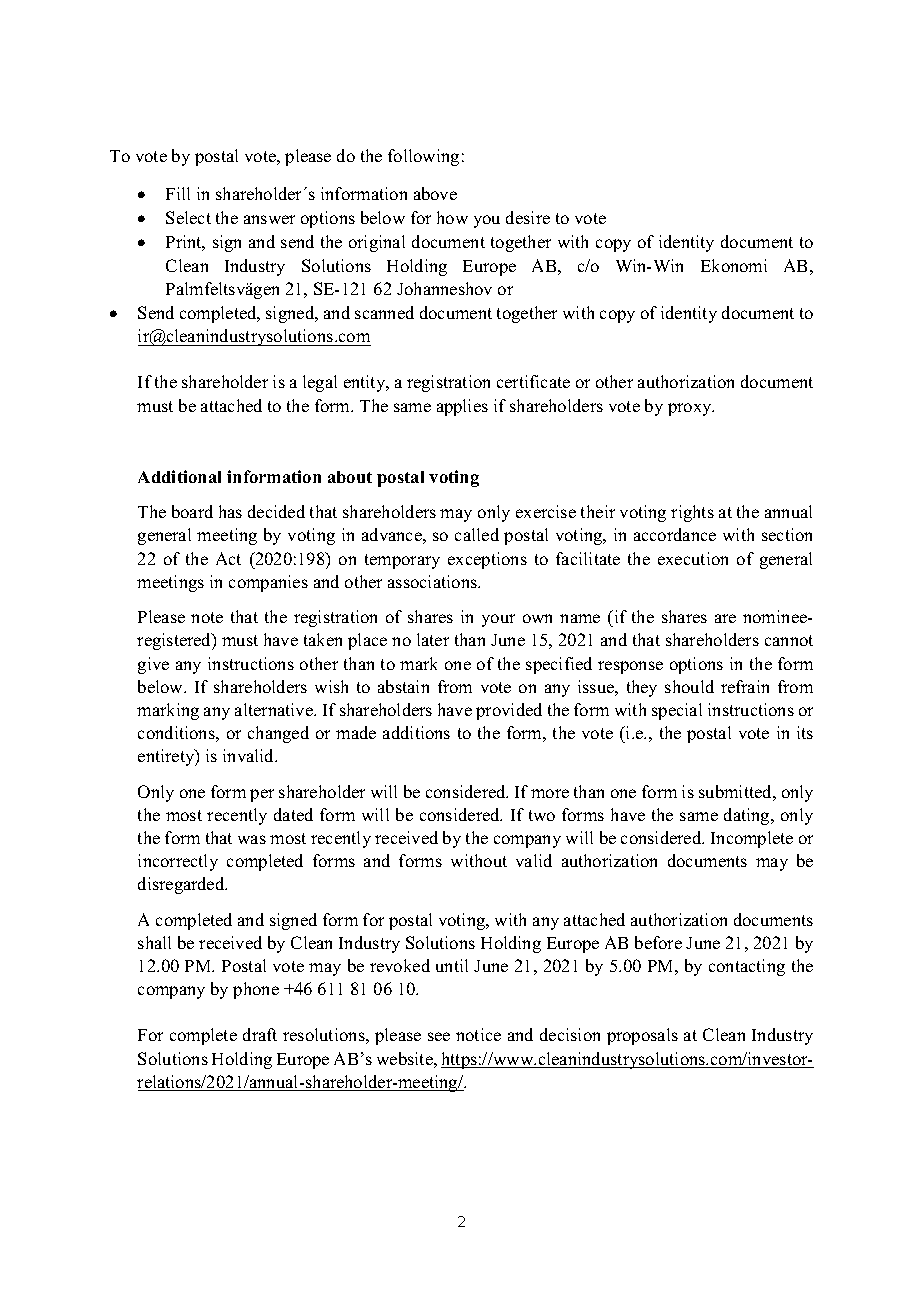  What do you see at coordinates (478, 1034) in the document?
I see `notice` at bounding box center [478, 1034].
